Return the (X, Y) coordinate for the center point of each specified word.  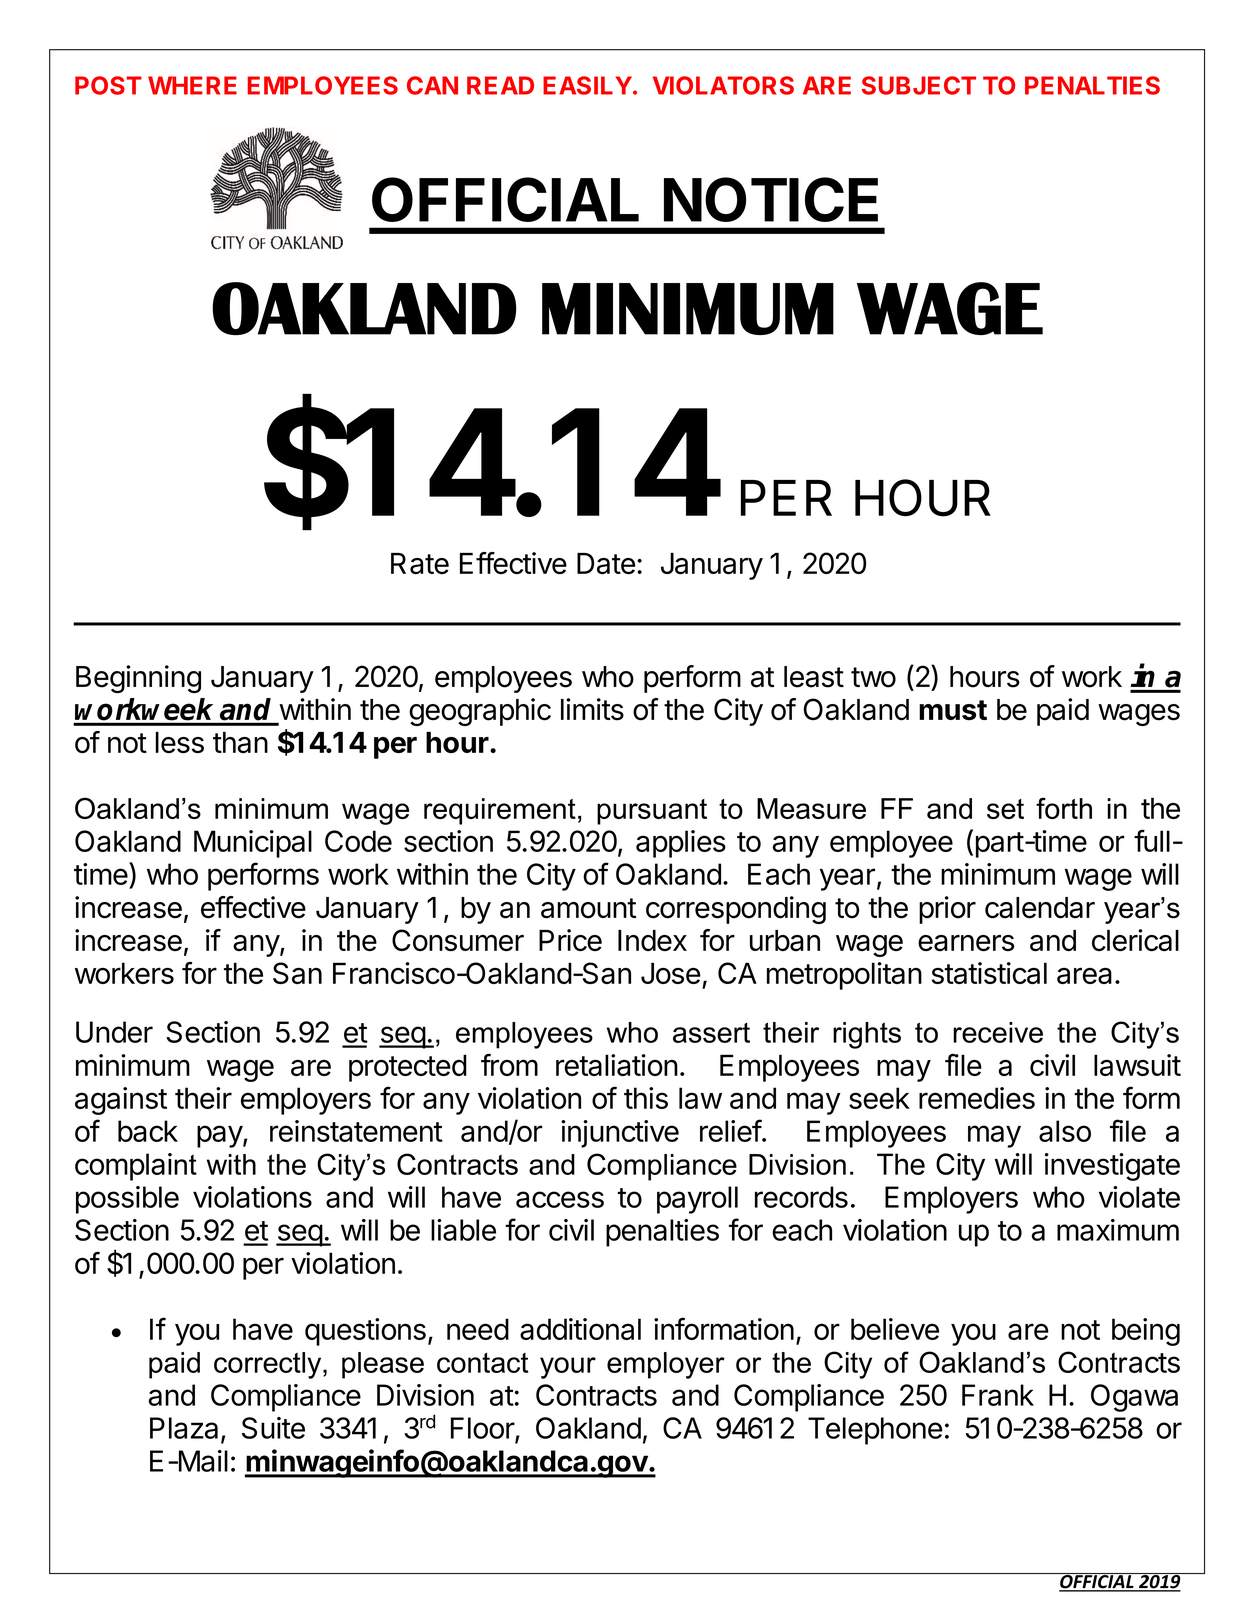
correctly (269, 1365)
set (1005, 809)
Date (606, 564)
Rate (420, 563)
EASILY (587, 85)
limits (592, 709)
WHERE (192, 85)
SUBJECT (919, 85)
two (873, 677)
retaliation (617, 1065)
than (240, 742)
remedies (977, 1098)
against (121, 1101)
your (568, 1368)
